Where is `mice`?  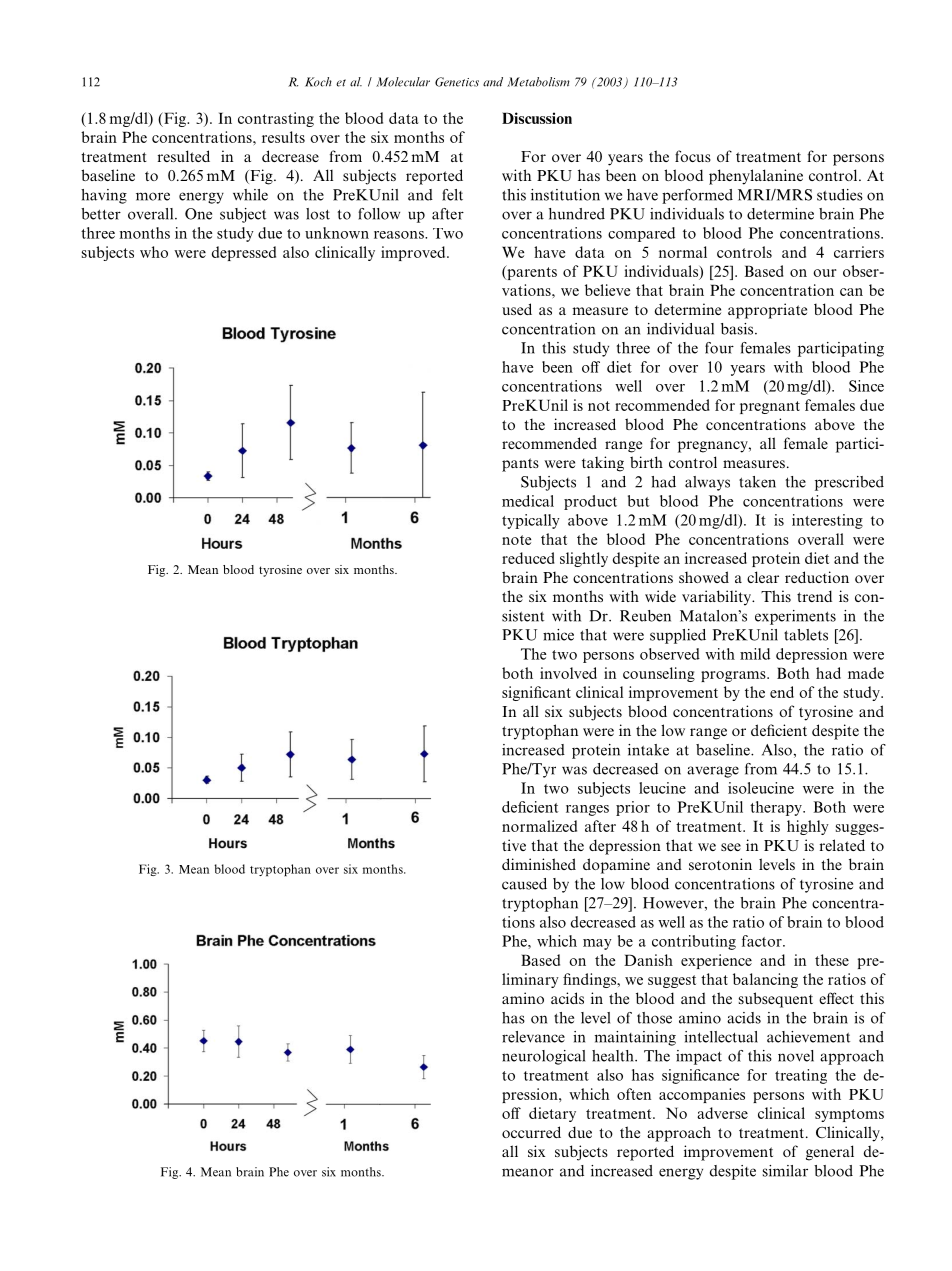 mice is located at coordinates (558, 635).
